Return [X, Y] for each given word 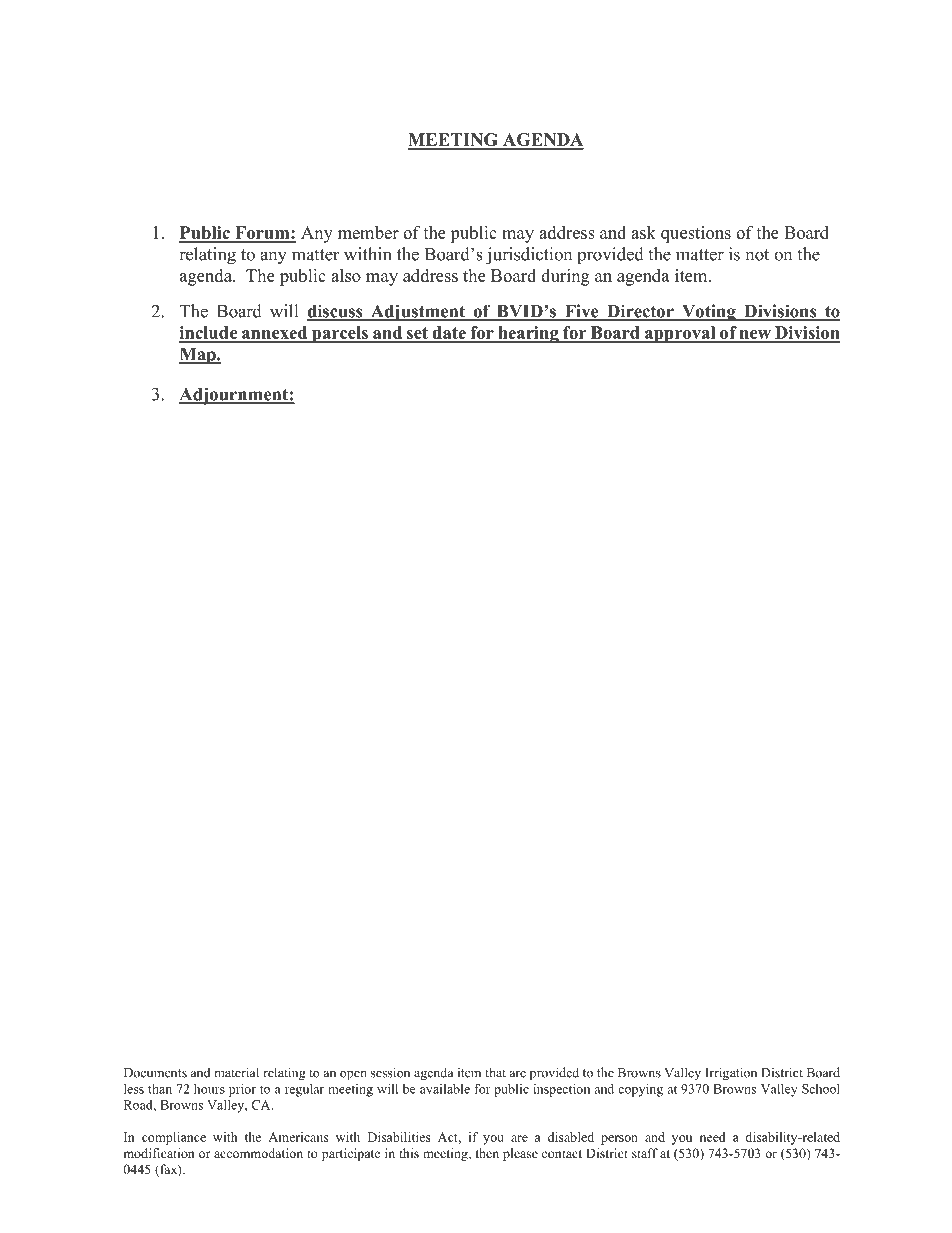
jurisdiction [529, 256]
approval [680, 334]
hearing [528, 334]
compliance [174, 1138]
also [346, 275]
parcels [339, 334]
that [495, 1072]
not [757, 255]
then [487, 1153]
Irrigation [731, 1074]
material [236, 1072]
